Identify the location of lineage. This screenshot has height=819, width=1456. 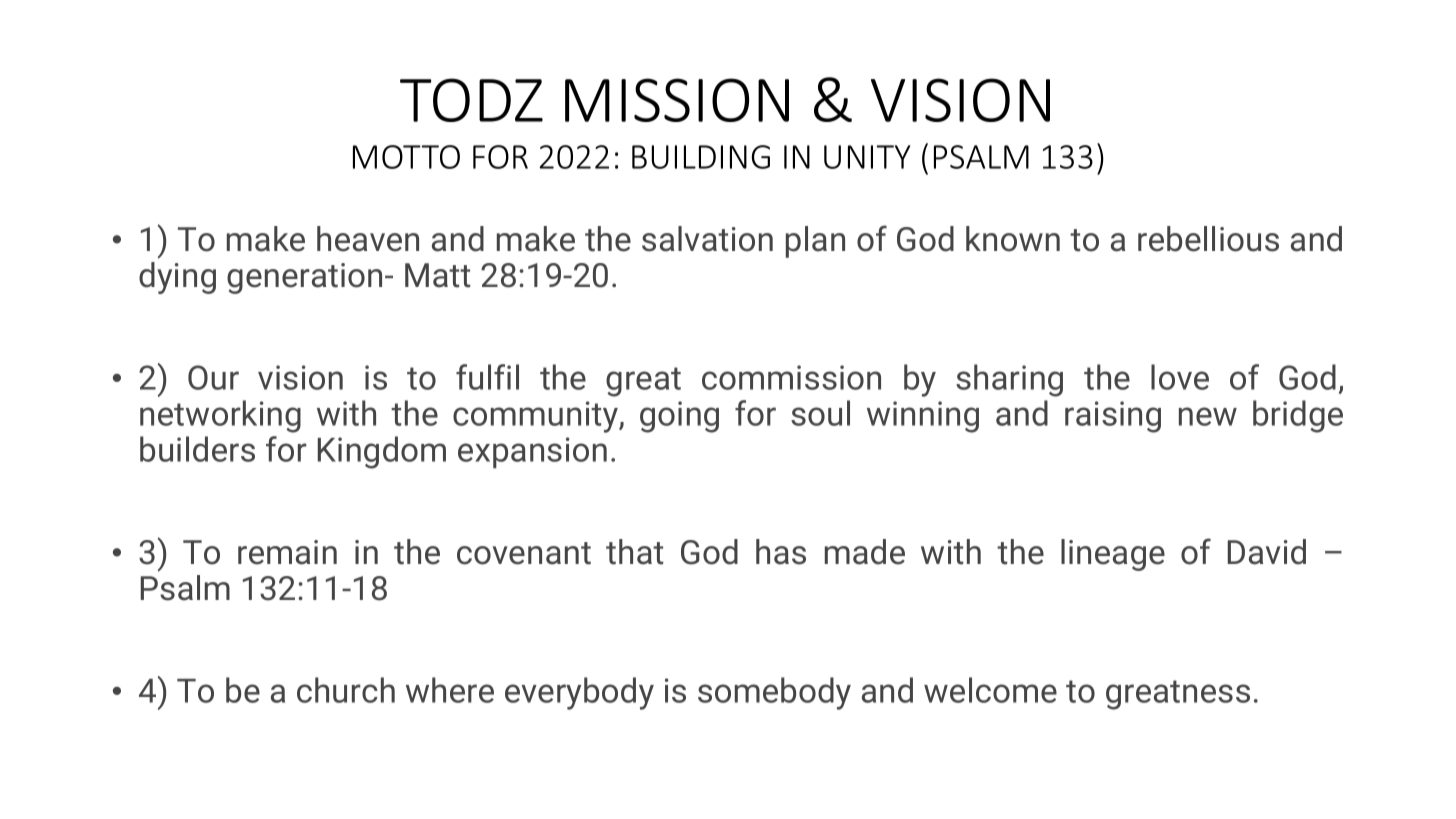
(1113, 555).
